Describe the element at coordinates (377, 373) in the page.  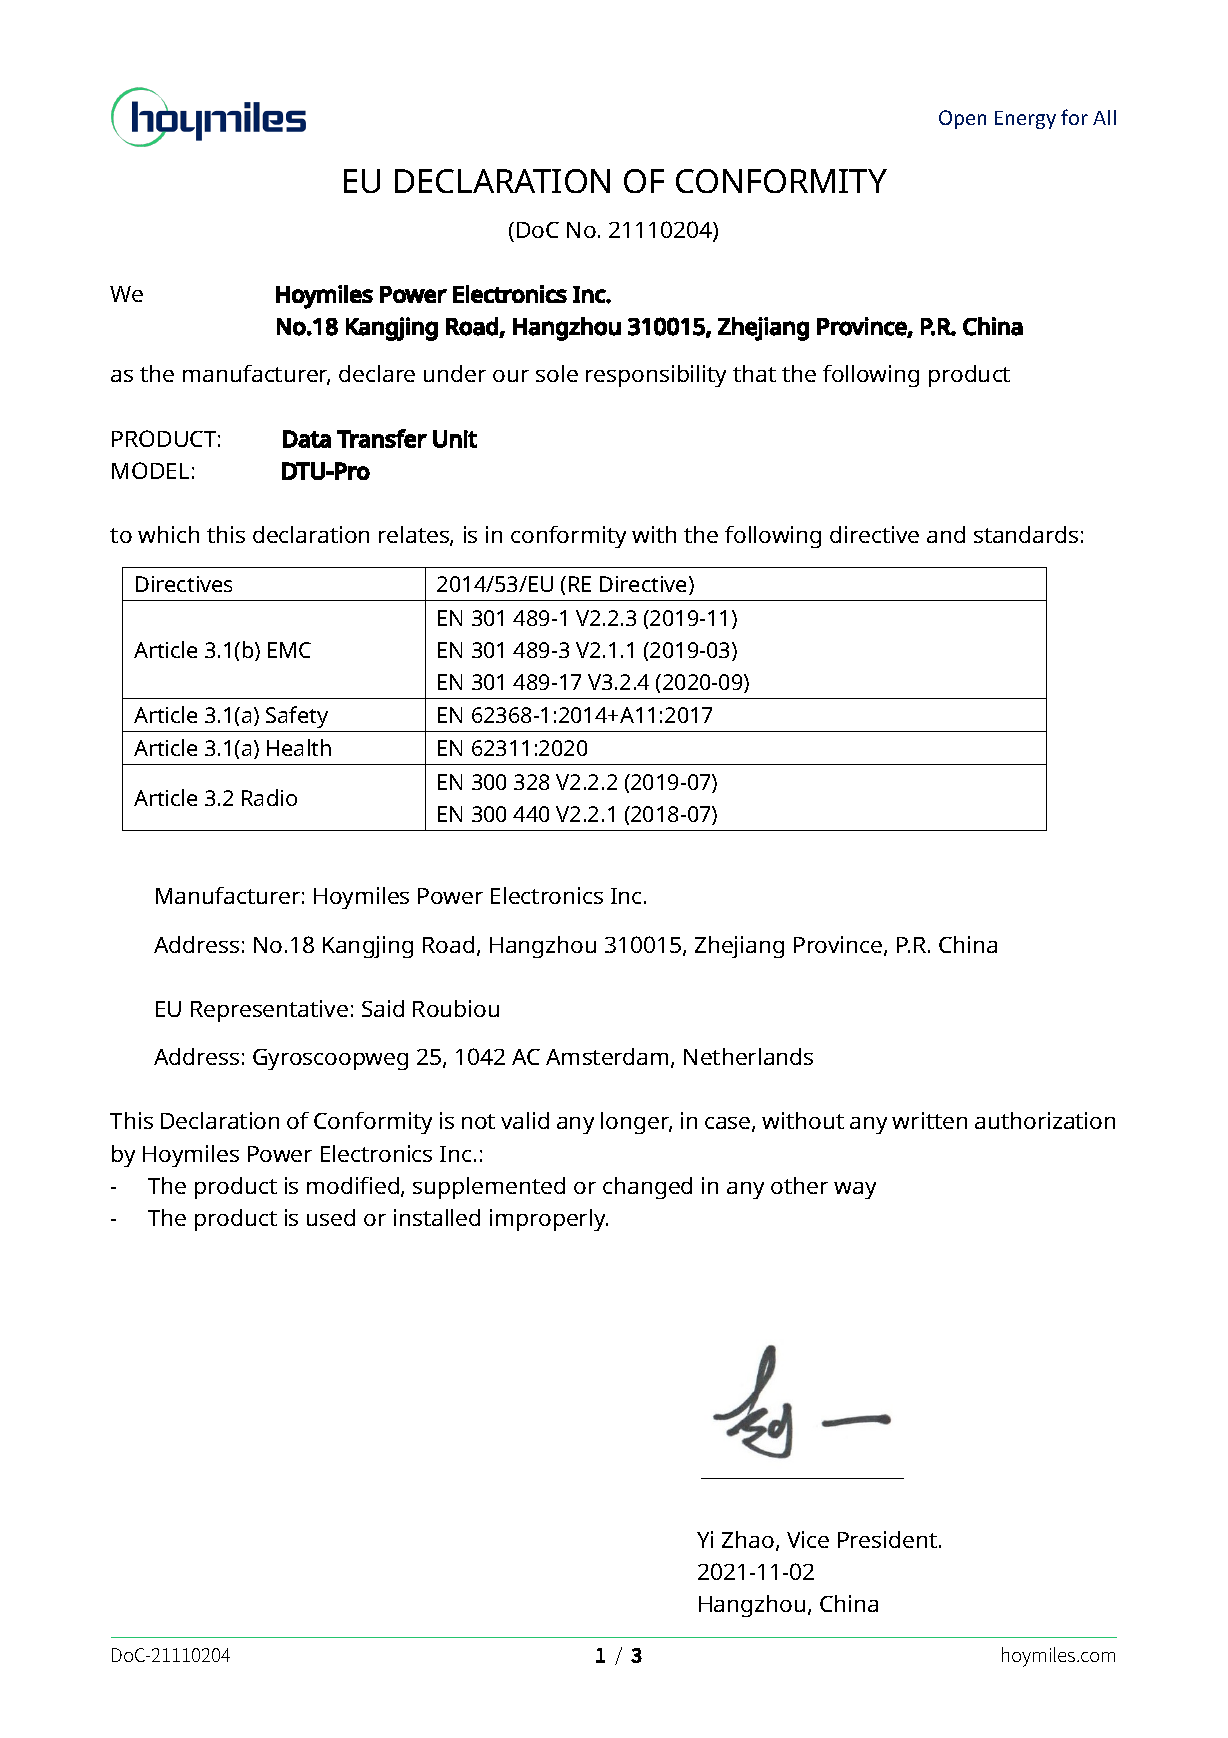
I see `declare` at that location.
